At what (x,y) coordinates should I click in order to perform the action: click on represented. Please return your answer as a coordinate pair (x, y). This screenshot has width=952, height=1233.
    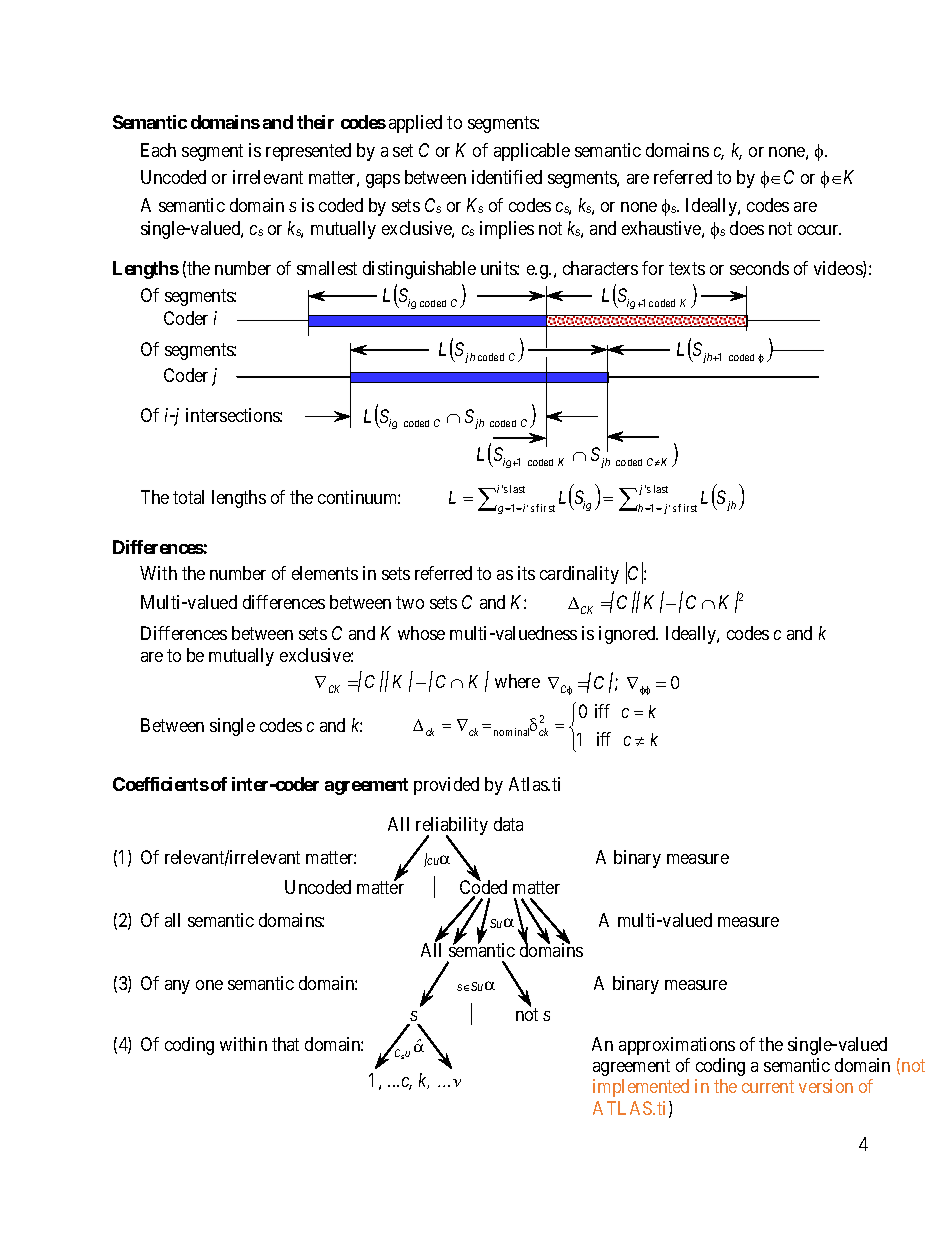
    Looking at the image, I should click on (308, 152).
